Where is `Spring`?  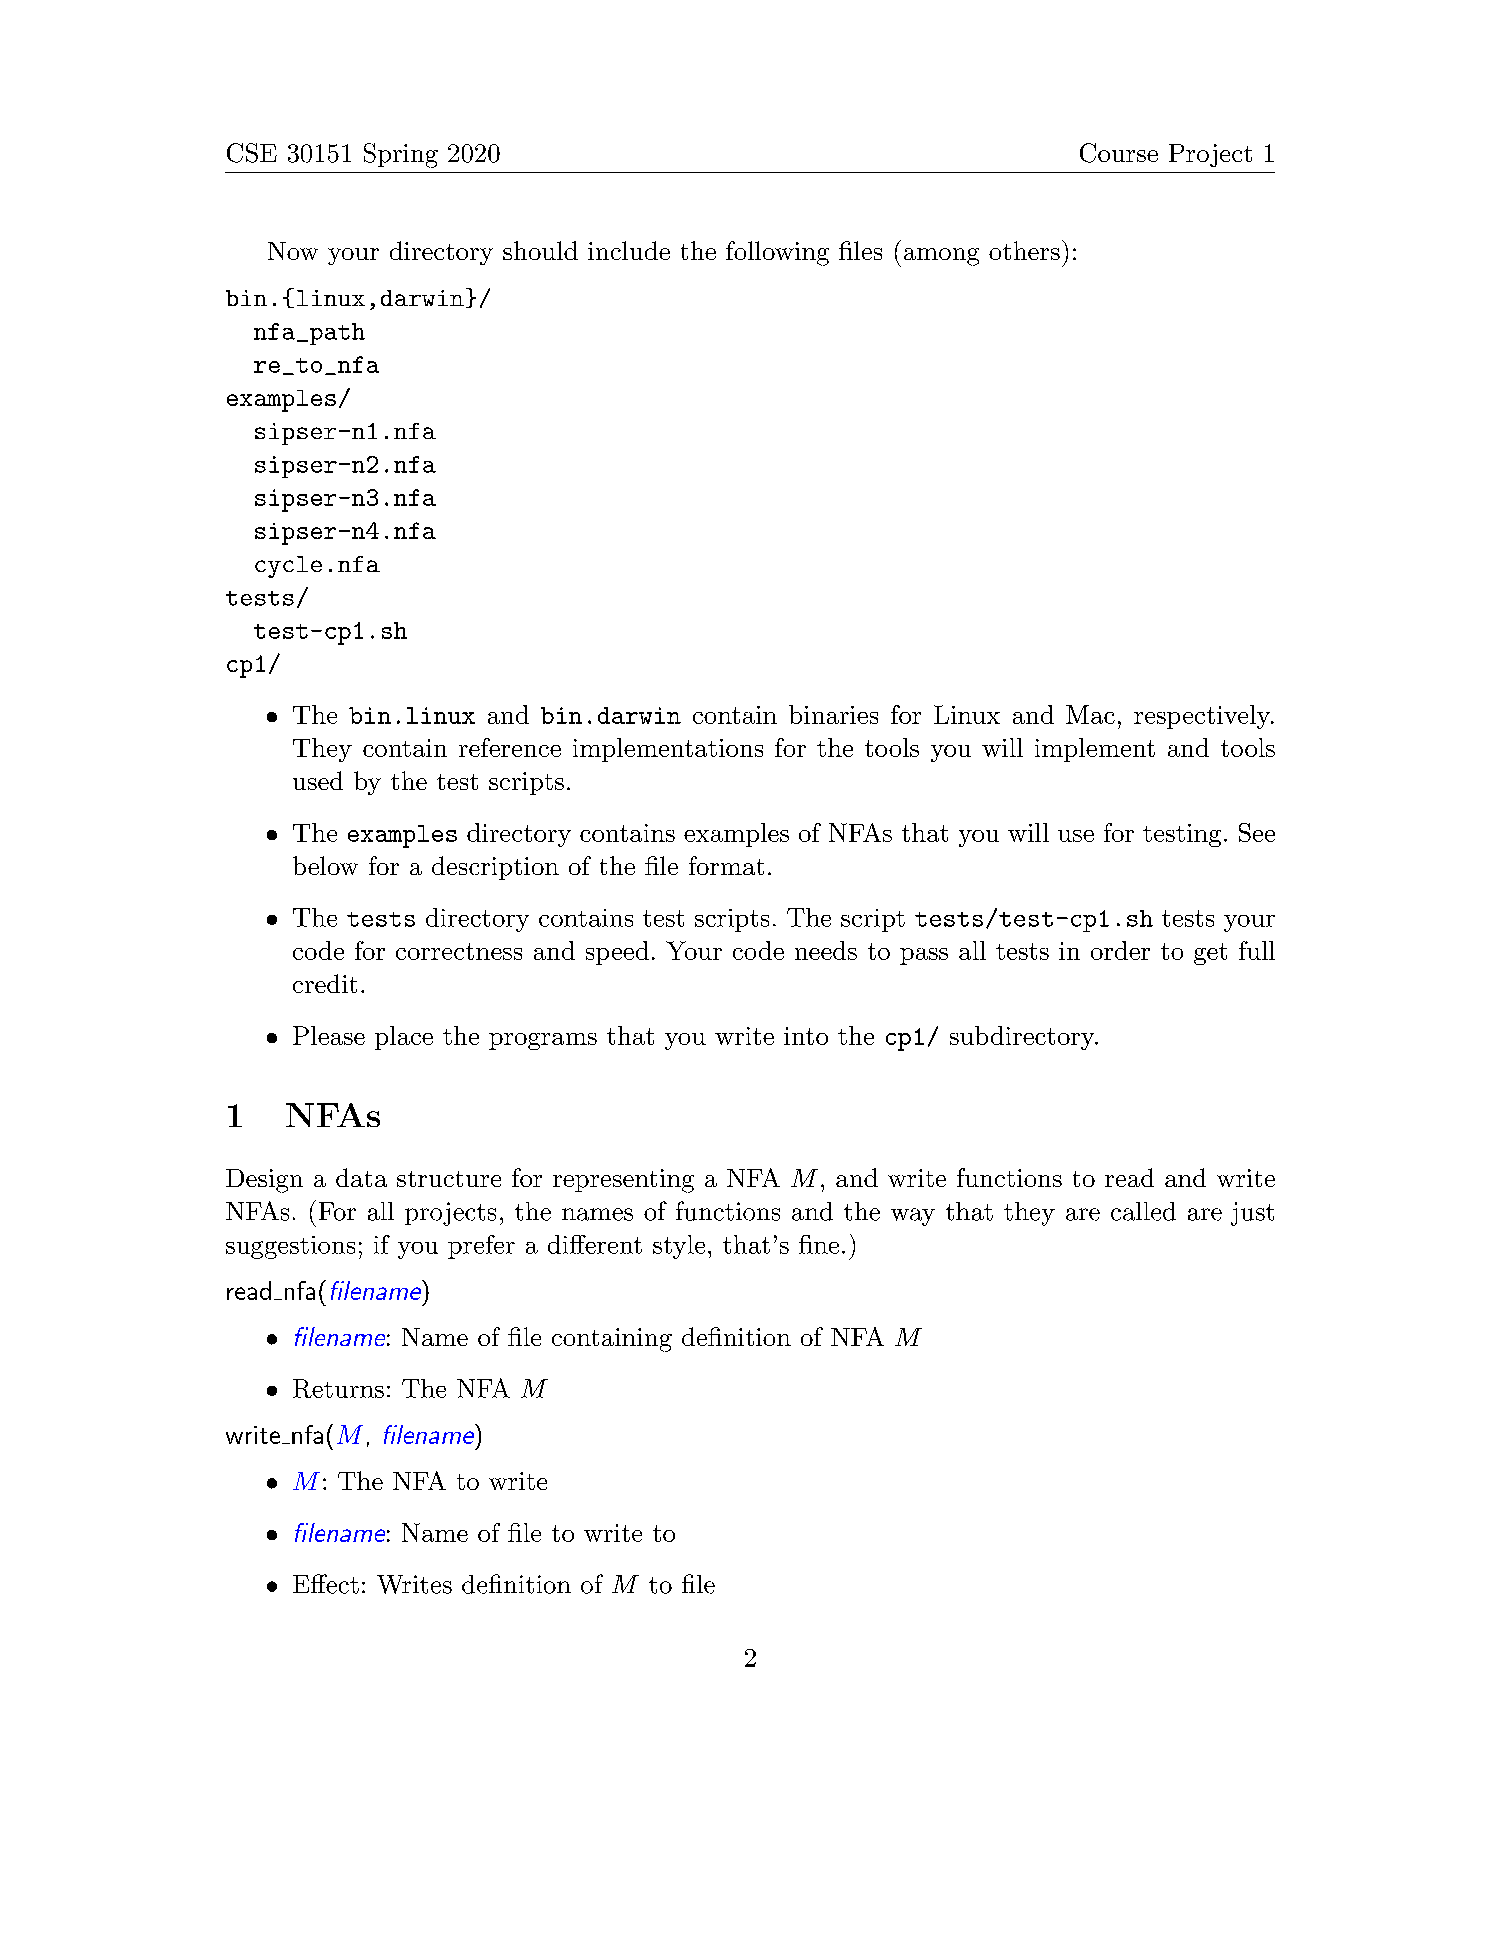 Spring is located at coordinates (401, 155).
